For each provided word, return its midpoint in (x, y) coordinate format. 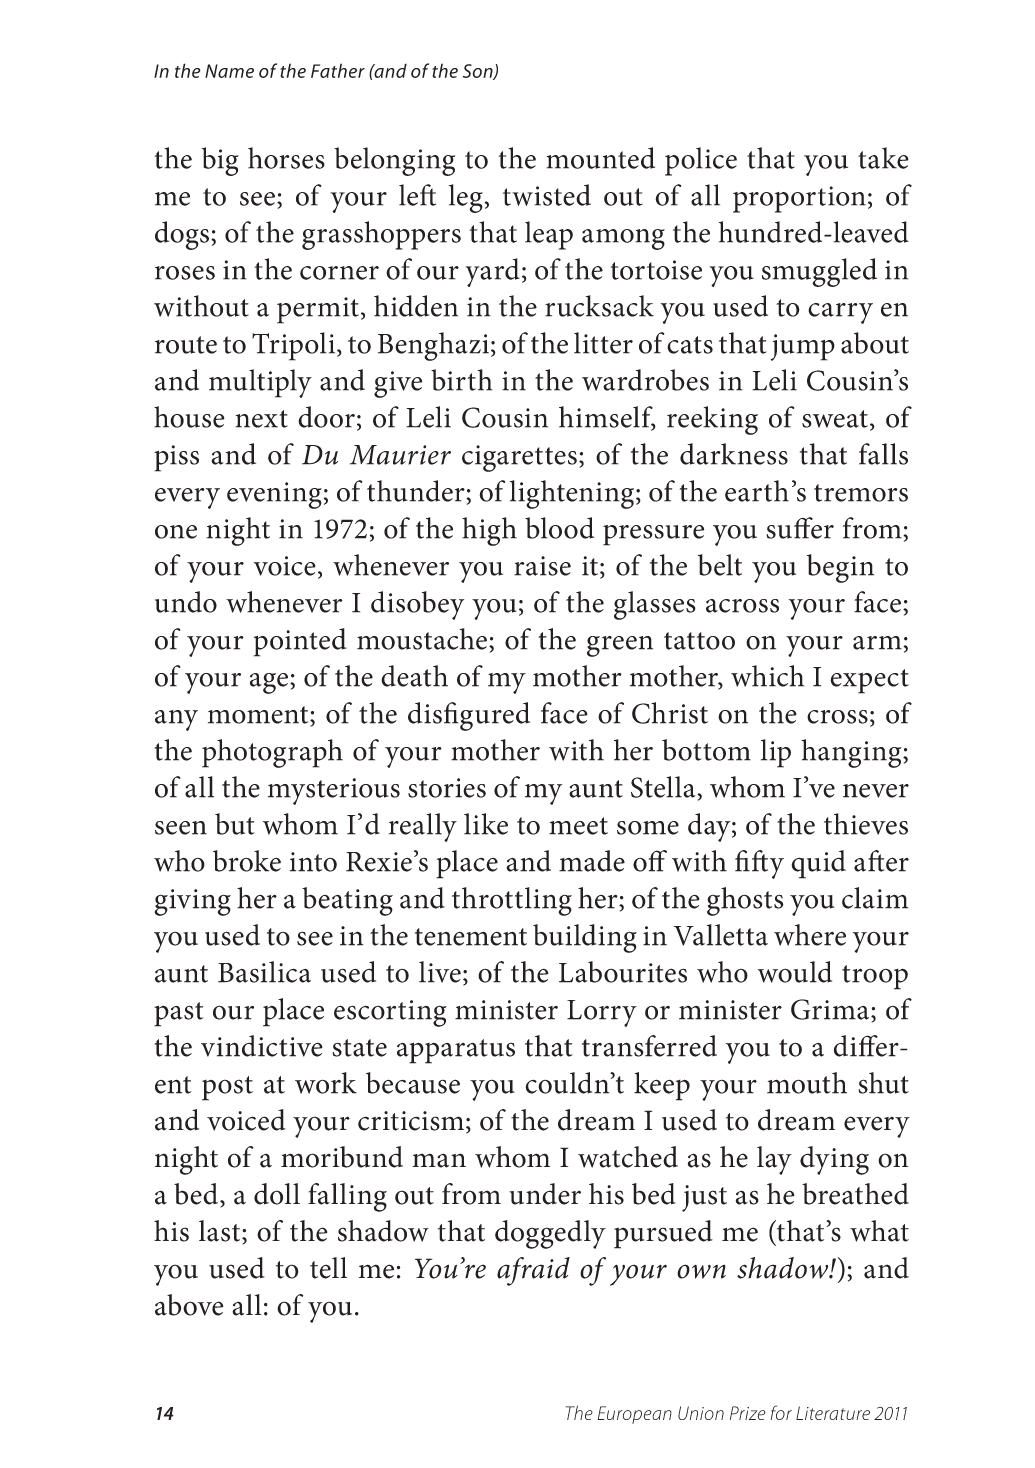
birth (462, 380)
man (439, 1160)
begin (840, 568)
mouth (807, 1083)
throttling (512, 901)
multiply (260, 383)
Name (229, 71)
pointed (300, 642)
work (326, 1083)
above (189, 1305)
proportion (799, 199)
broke (247, 861)
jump (803, 347)
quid (818, 864)
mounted (600, 158)
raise (542, 566)
